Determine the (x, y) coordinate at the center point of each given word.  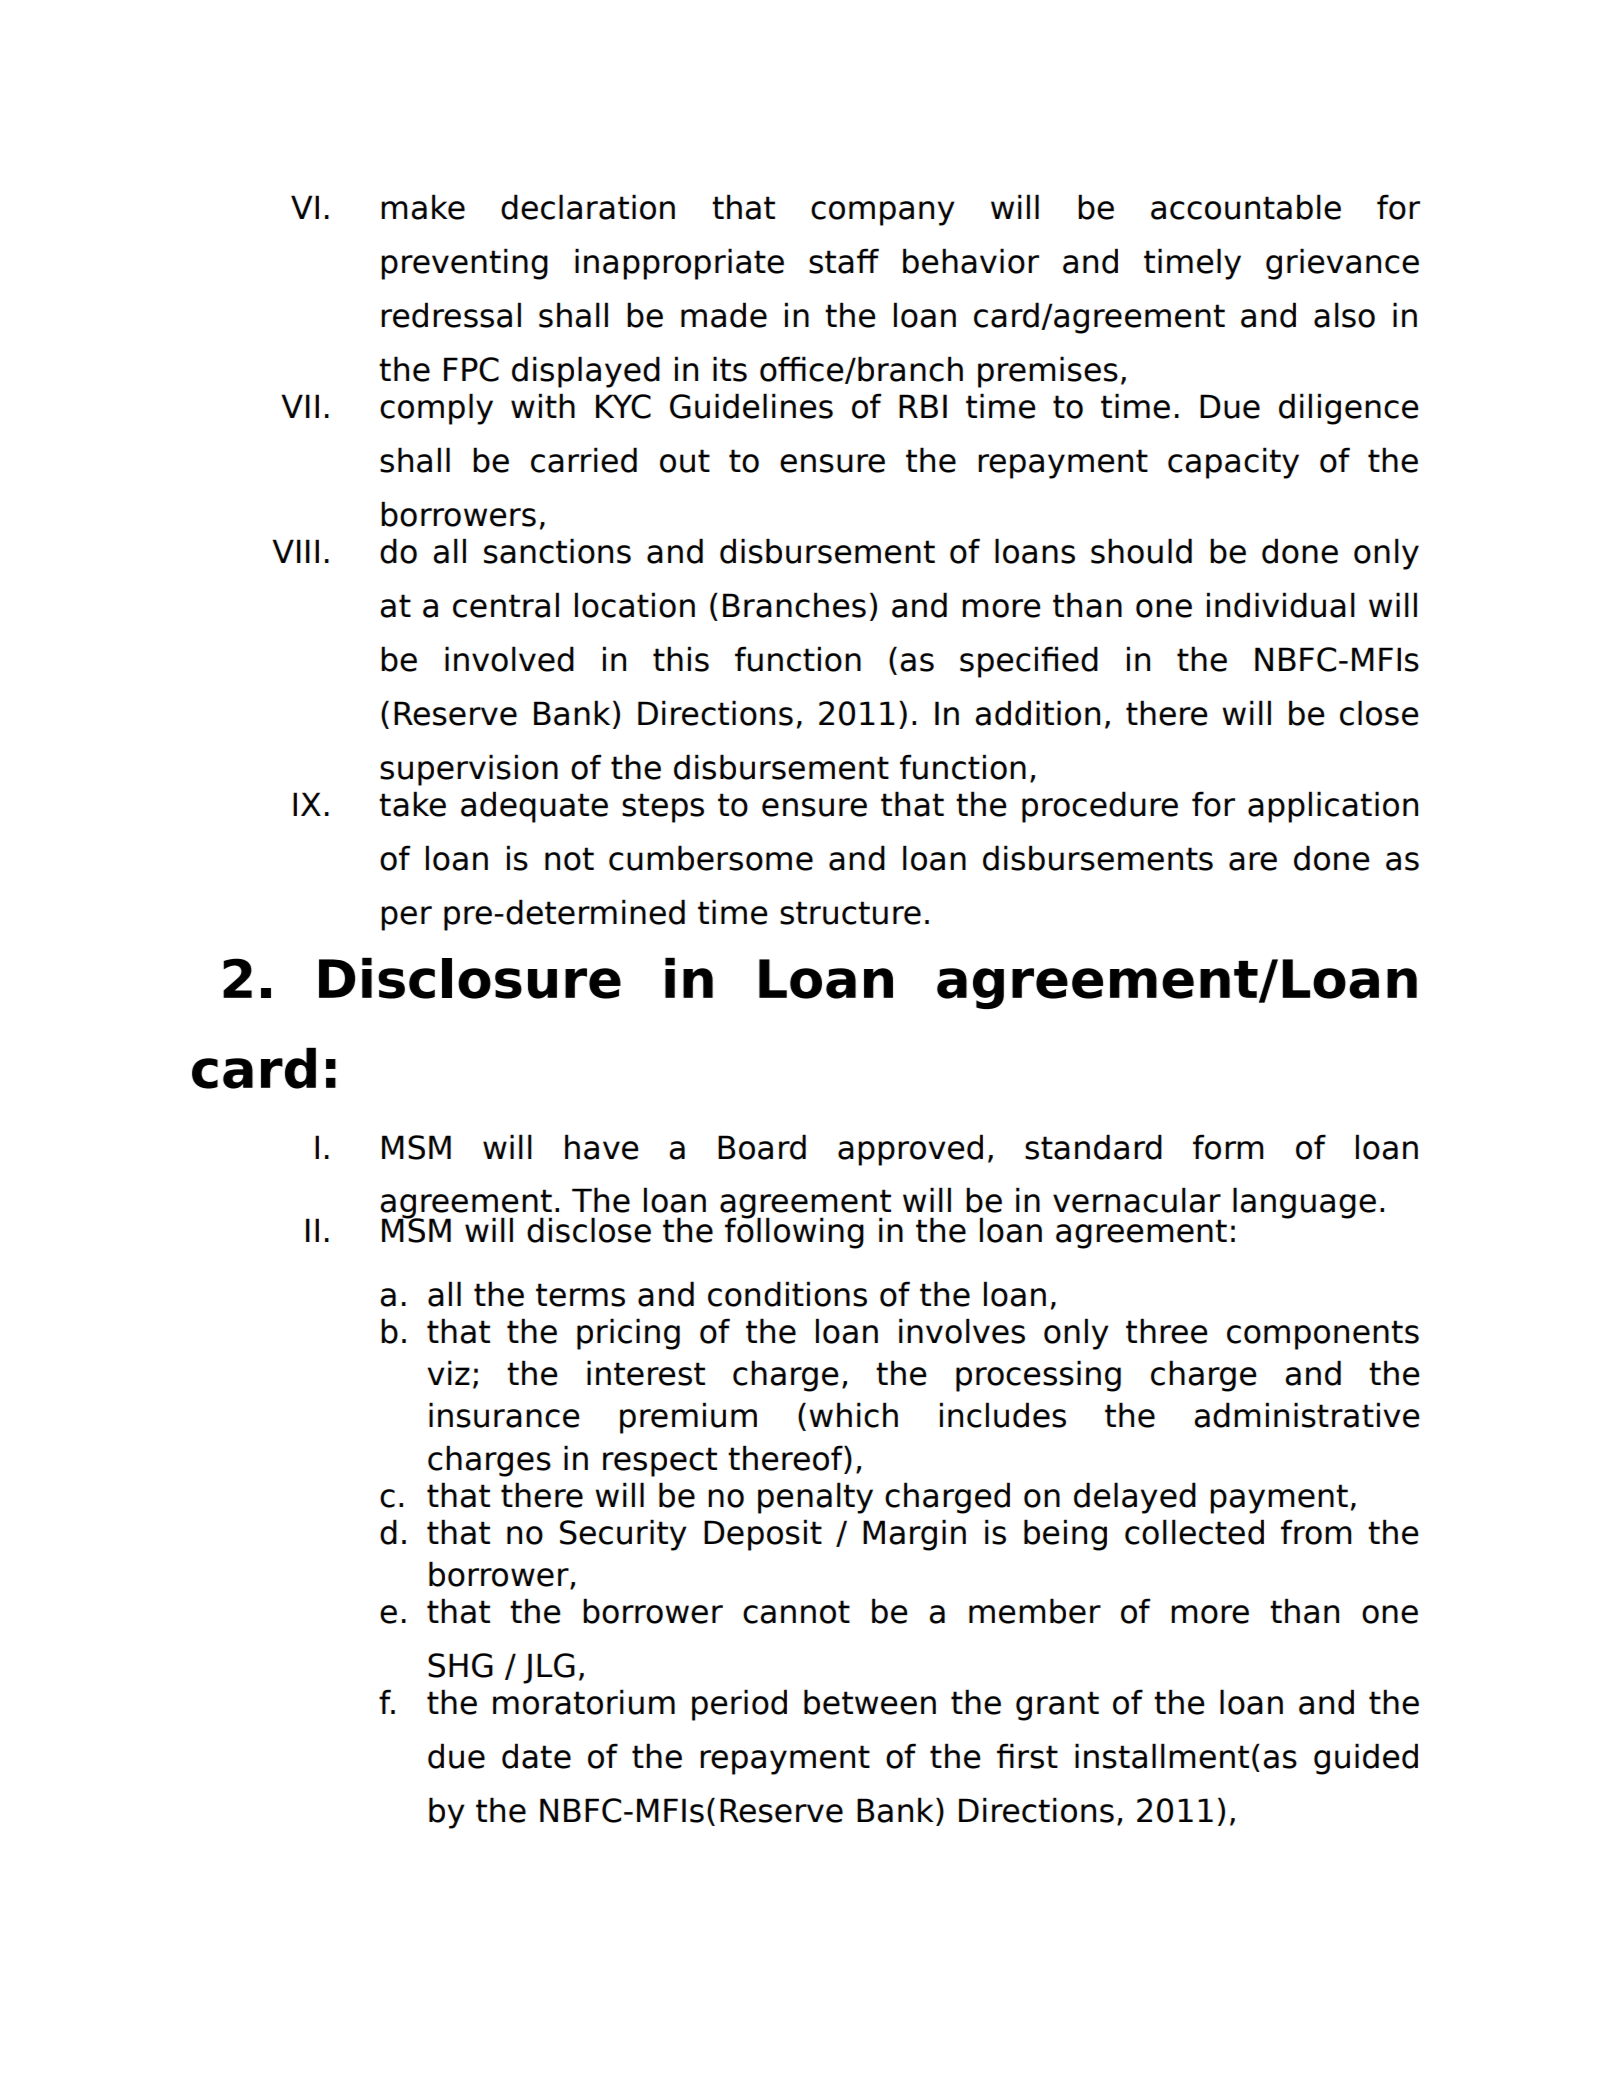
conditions (787, 1294)
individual (1281, 605)
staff (844, 261)
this (681, 659)
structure (850, 913)
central (506, 605)
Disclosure (470, 978)
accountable (1246, 207)
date (536, 1756)
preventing (464, 264)
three (1167, 1331)
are (1253, 861)
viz (448, 1372)
